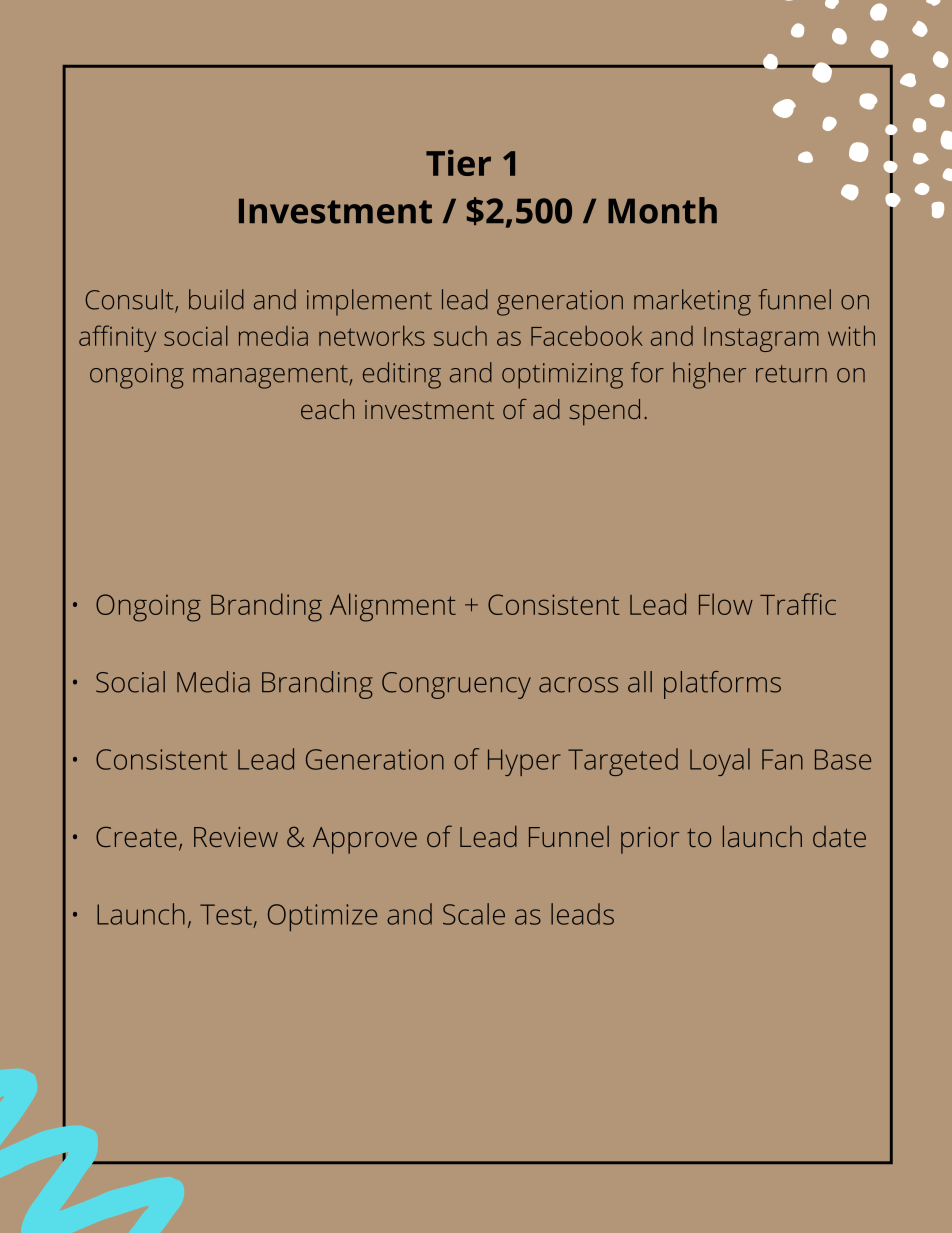  I want to click on spend, so click(604, 412).
